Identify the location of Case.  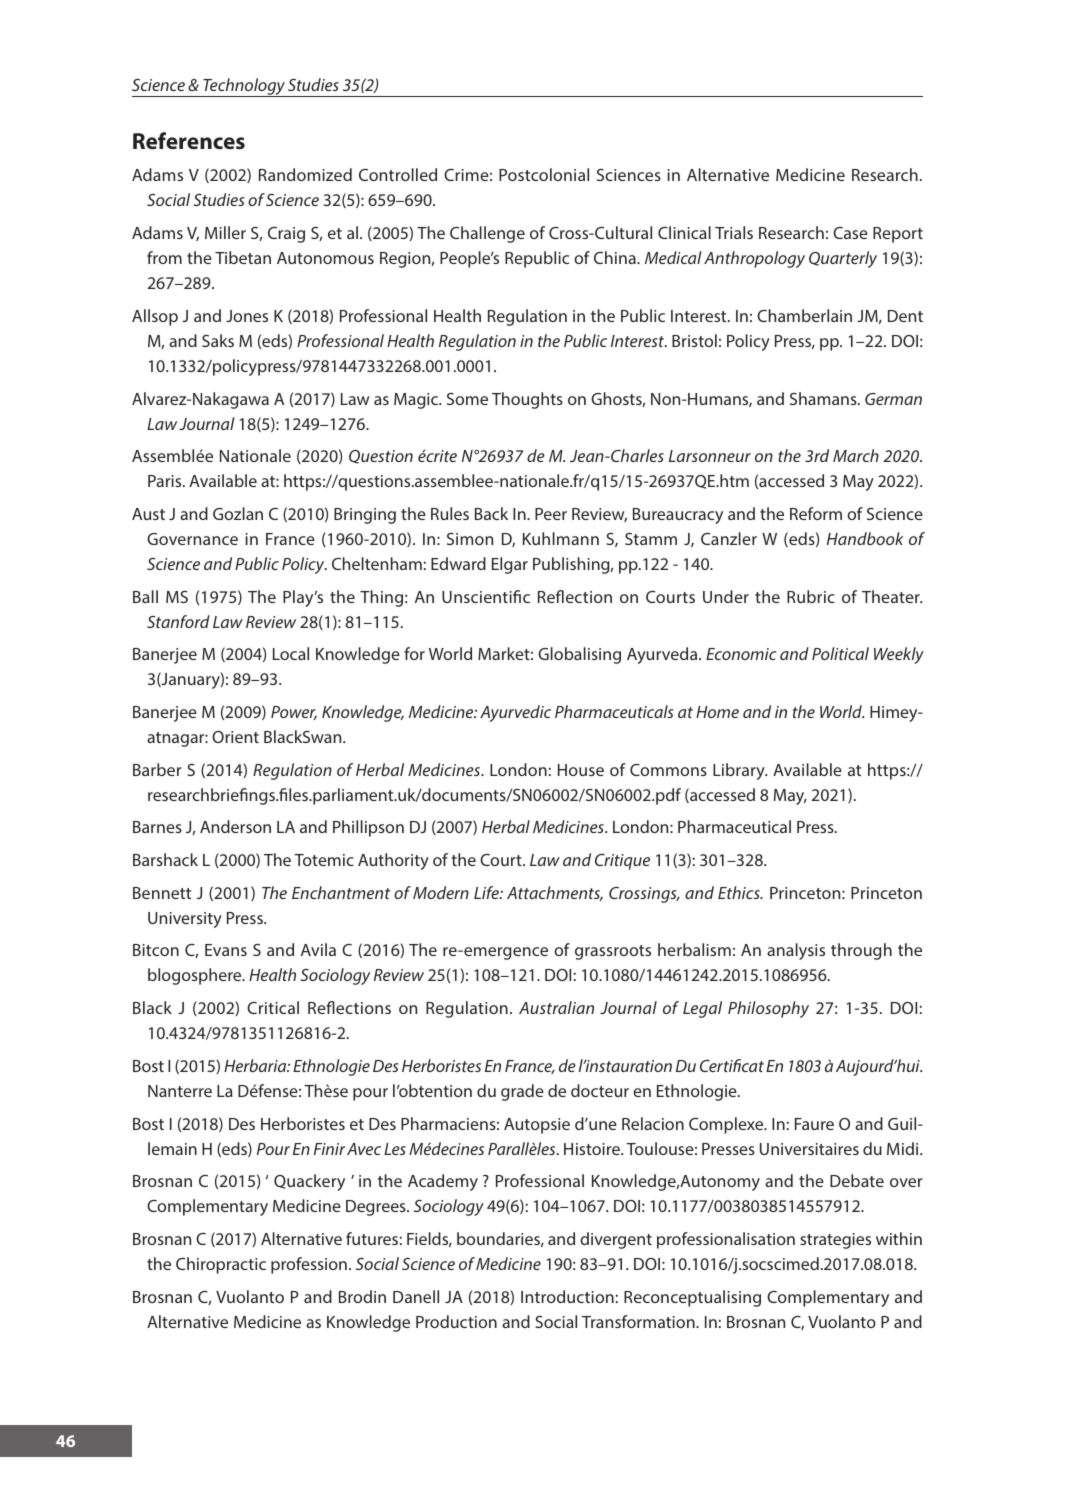
(850, 233).
